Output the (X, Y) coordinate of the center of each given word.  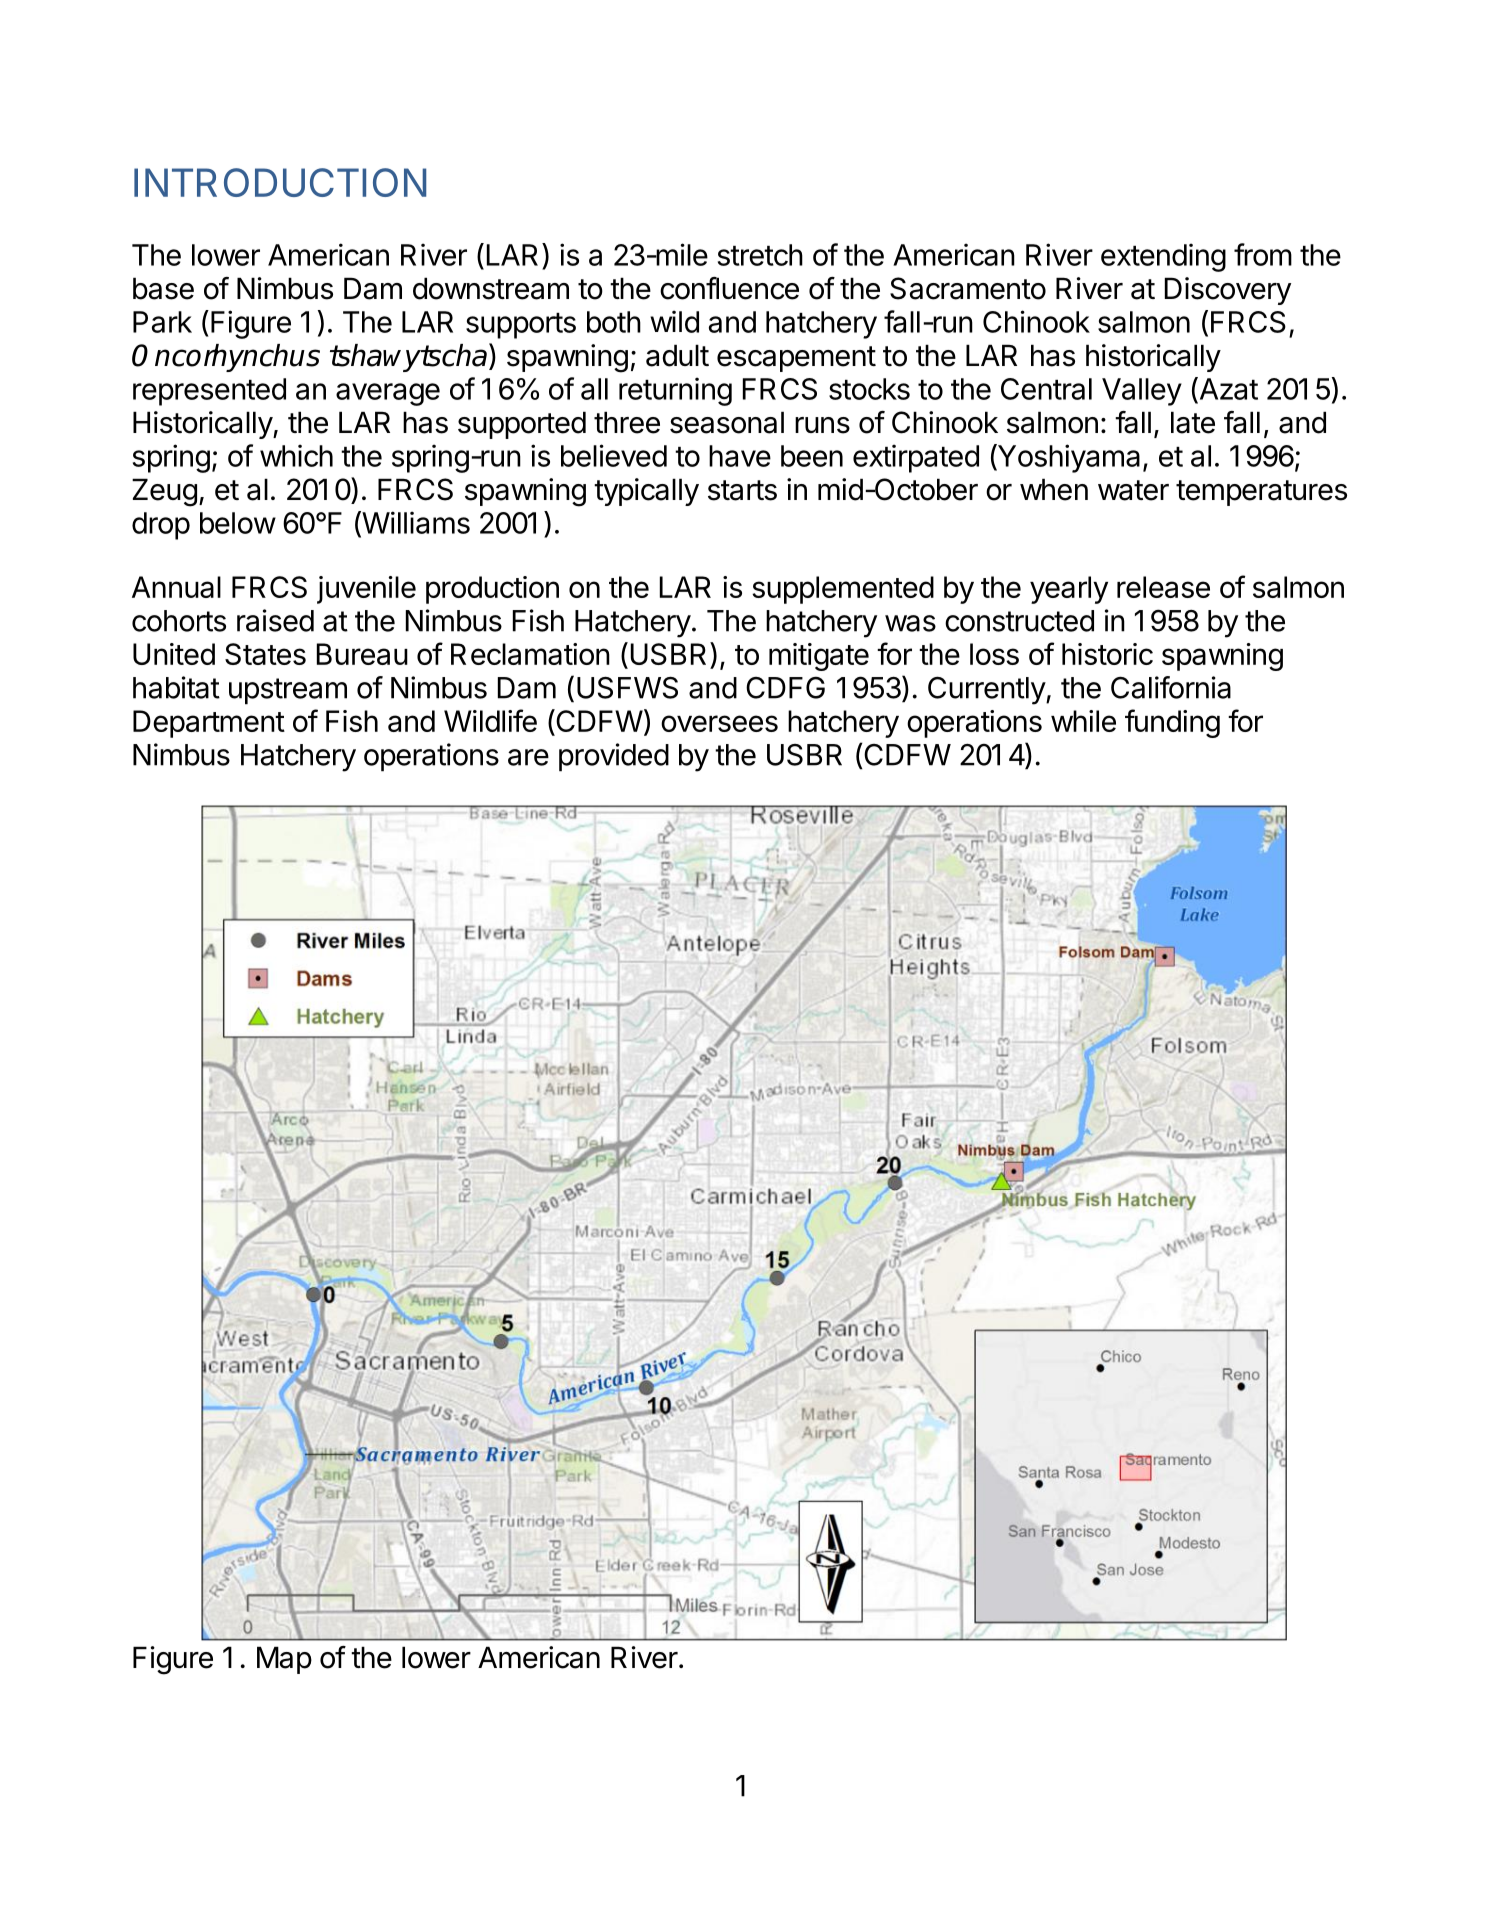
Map (284, 1660)
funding (1172, 723)
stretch (760, 255)
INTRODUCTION (280, 182)
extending (1163, 257)
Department (209, 724)
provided (614, 757)
